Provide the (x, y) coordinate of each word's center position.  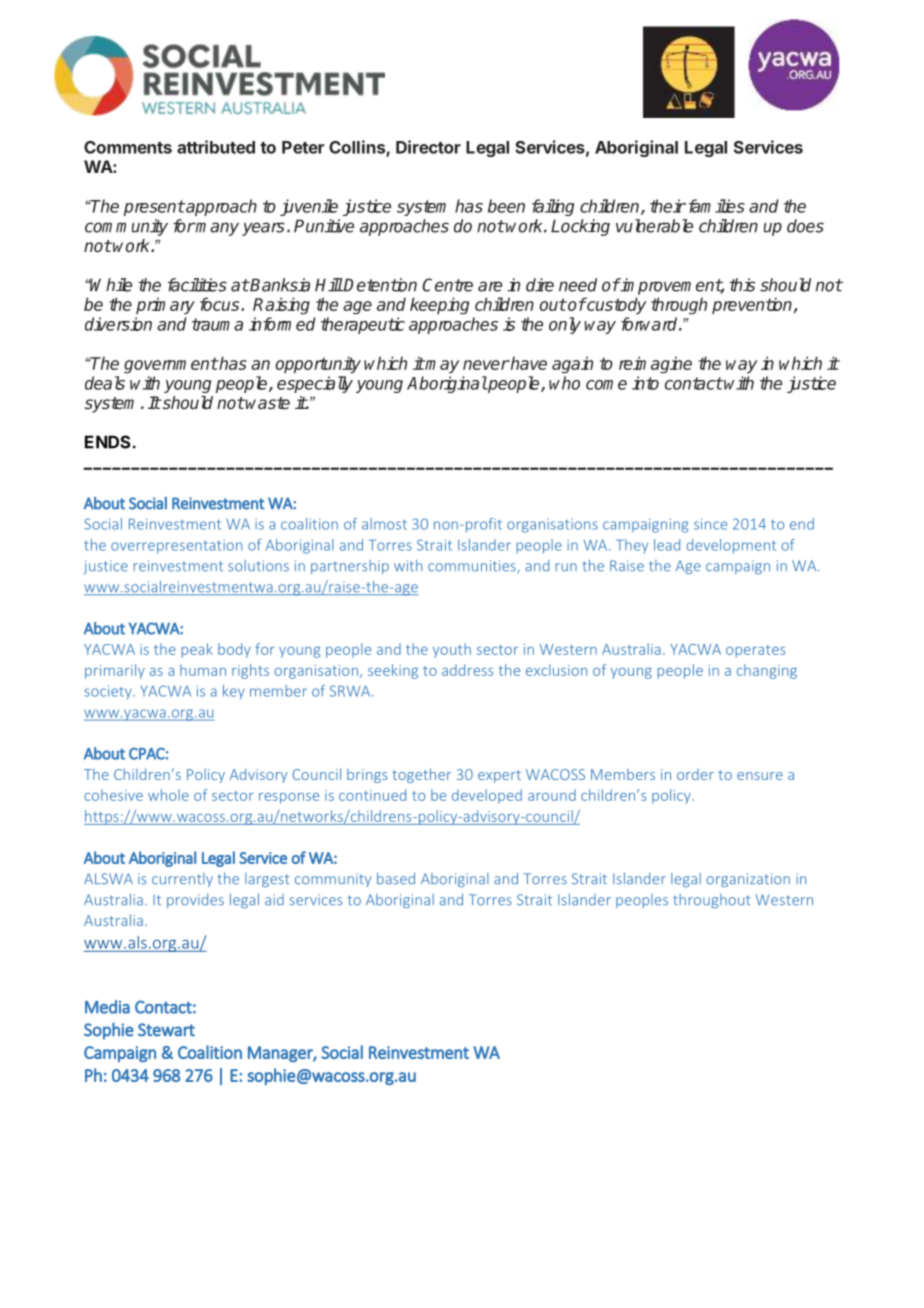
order (695, 774)
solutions (258, 566)
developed (487, 796)
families (715, 206)
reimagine (655, 365)
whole (168, 795)
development (731, 546)
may (441, 366)
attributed (216, 147)
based (396, 878)
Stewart (166, 1030)
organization (748, 880)
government (171, 365)
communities (473, 567)
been (506, 206)
